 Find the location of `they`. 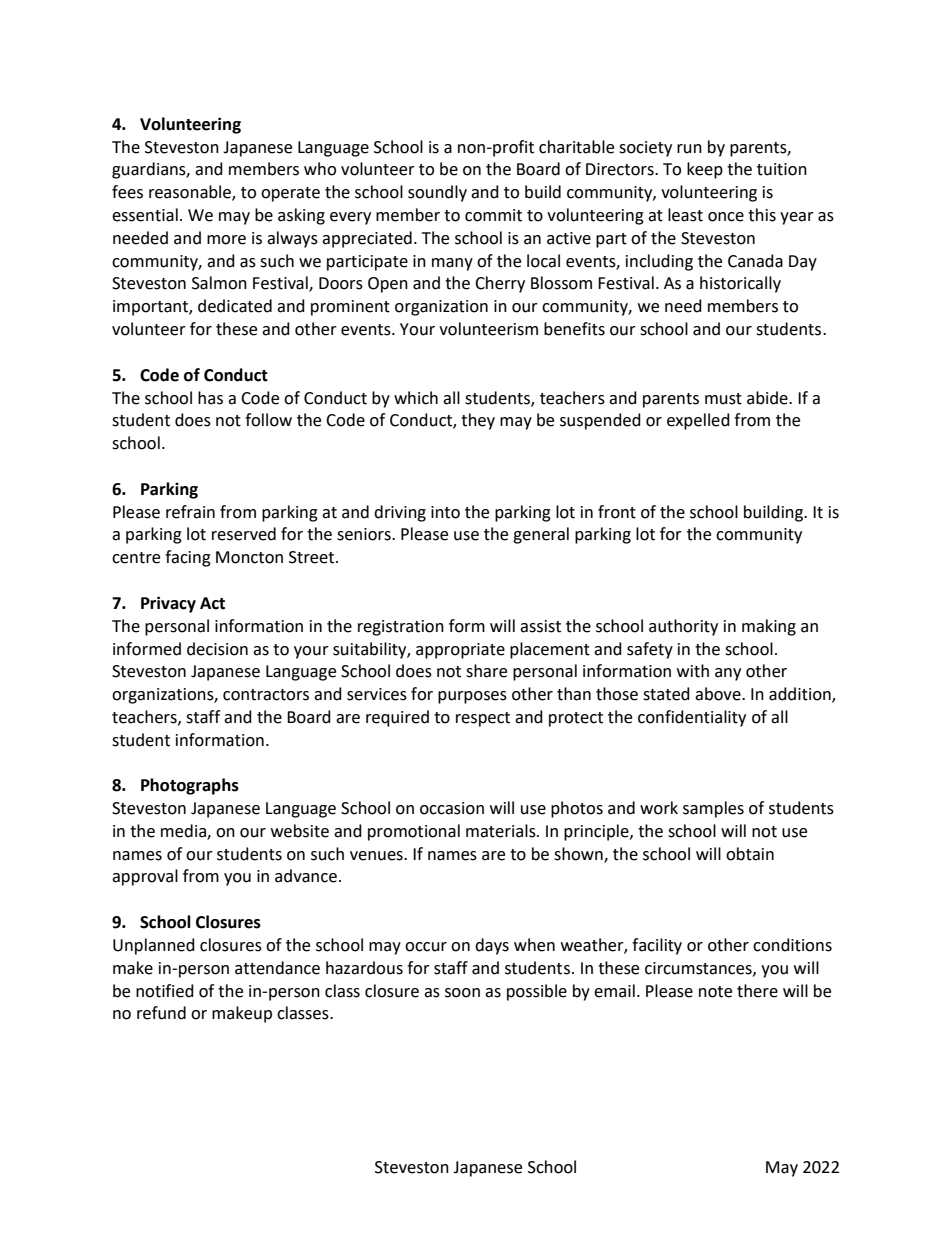

they is located at coordinates (478, 421).
